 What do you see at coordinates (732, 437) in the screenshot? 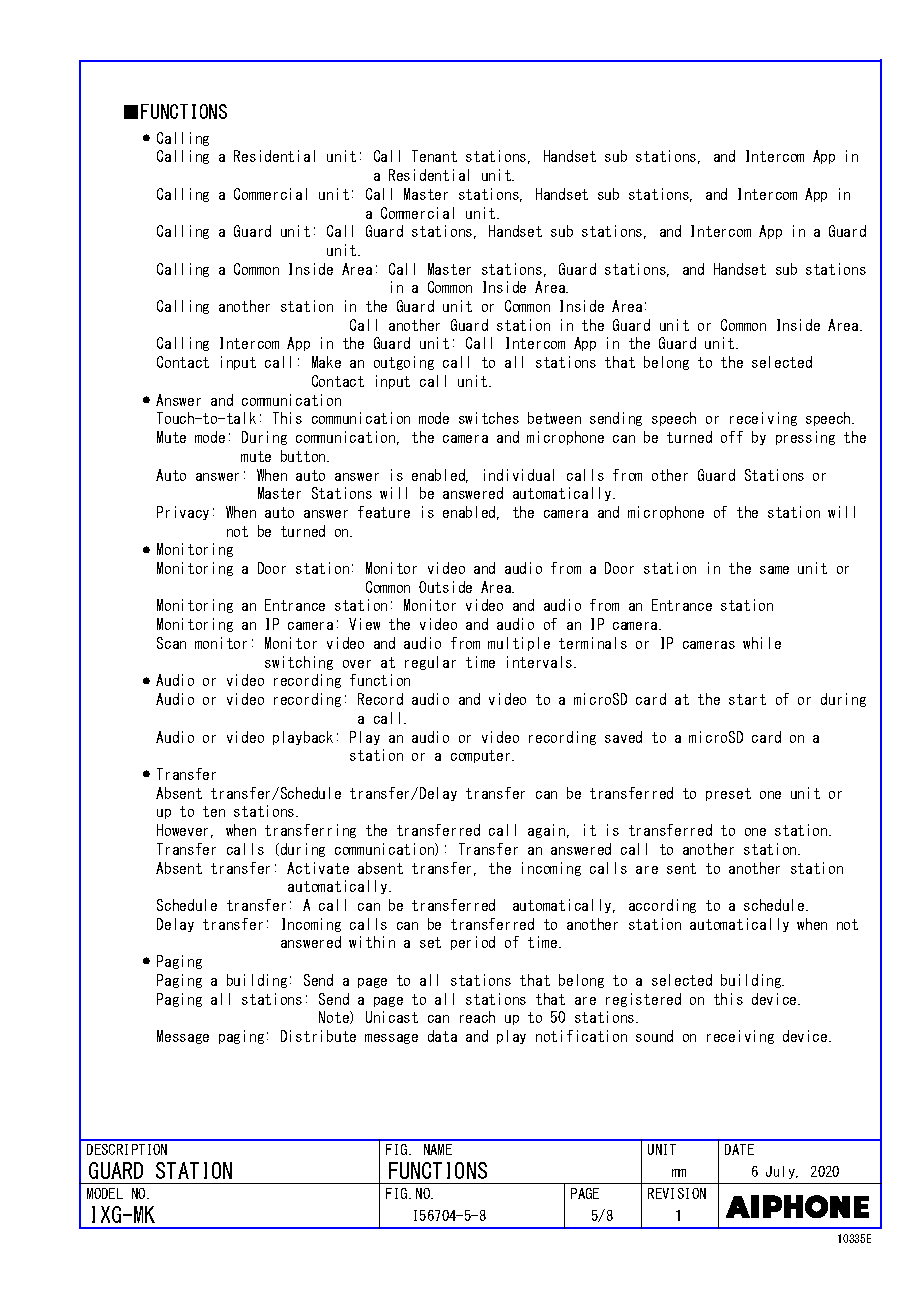
I see `off` at bounding box center [732, 437].
